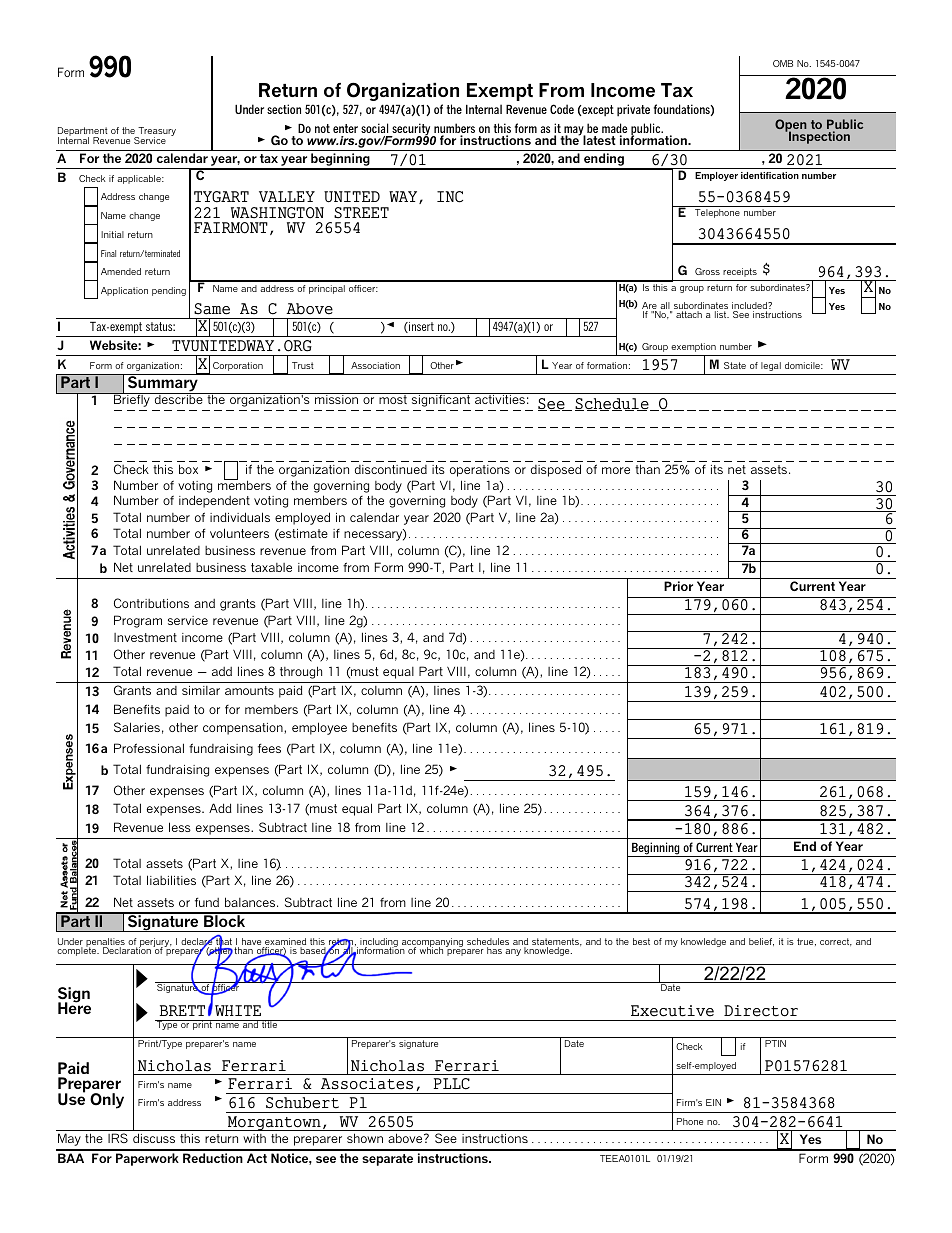 This document has width=952, height=1233. I want to click on PLLC, so click(451, 1084).
